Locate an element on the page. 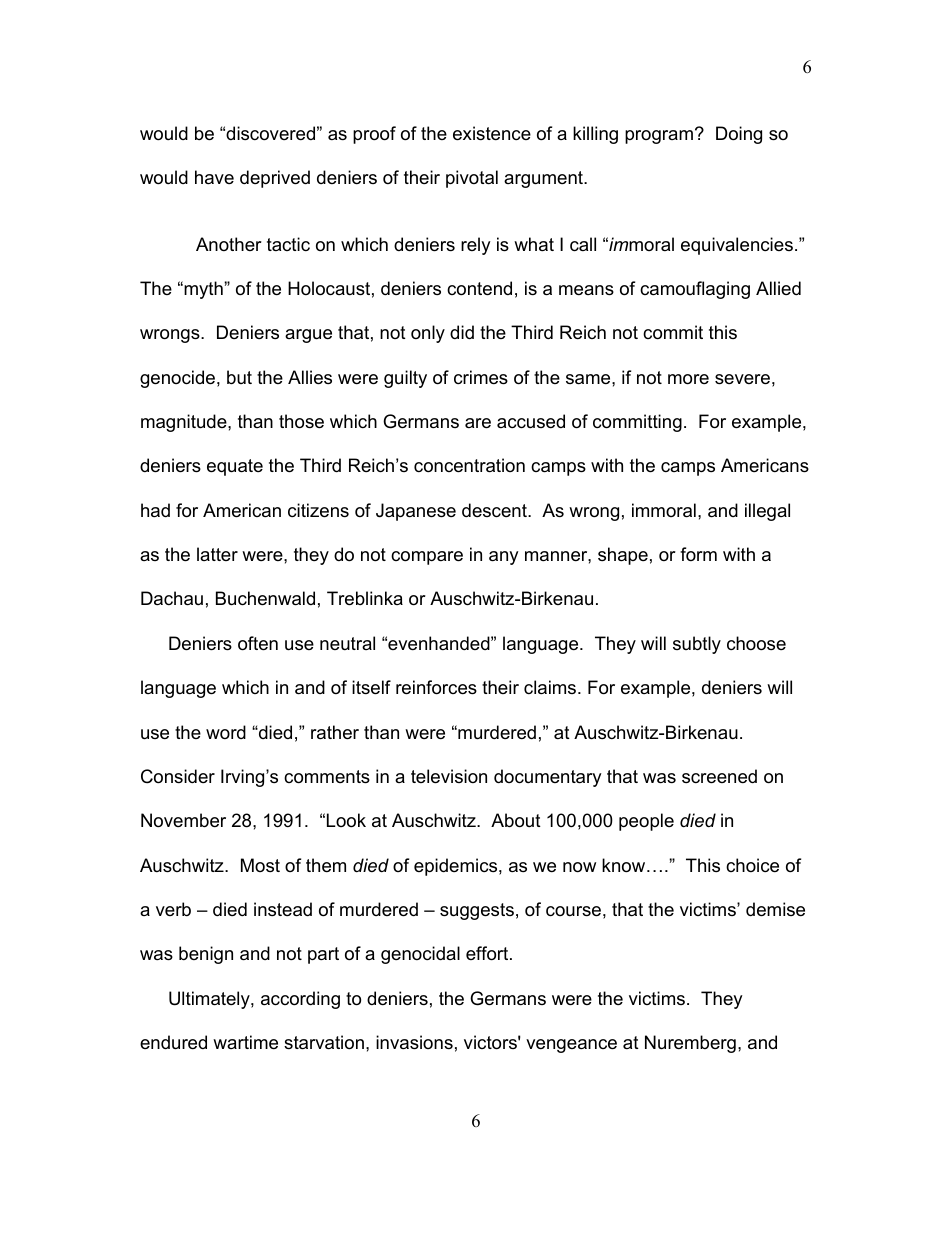 The height and width of the image is (1233, 952). latter is located at coordinates (217, 554).
